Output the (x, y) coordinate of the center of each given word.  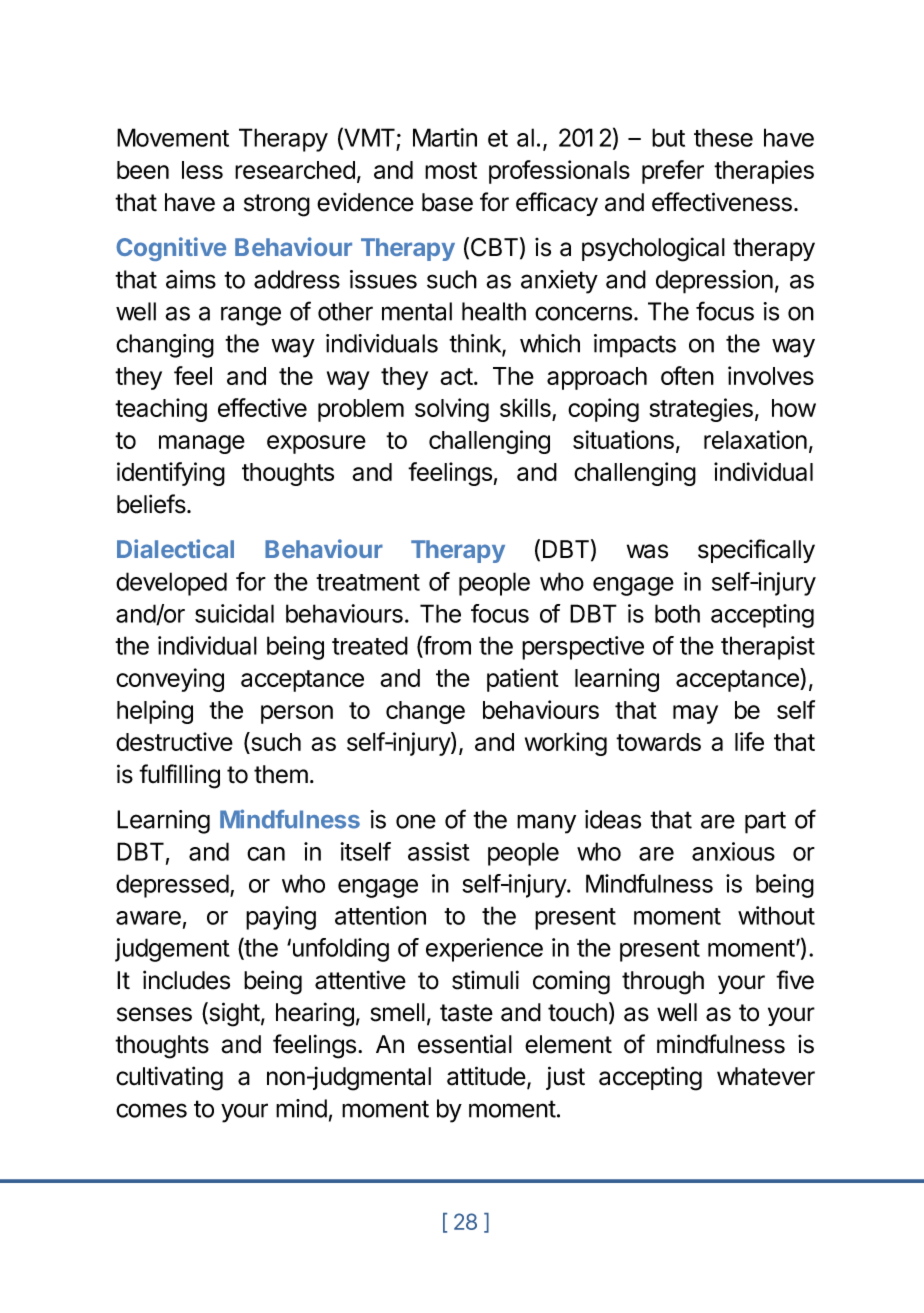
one (416, 821)
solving (452, 410)
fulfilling (179, 776)
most (451, 170)
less (202, 170)
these (723, 137)
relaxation (755, 439)
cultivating (169, 1078)
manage (202, 444)
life (749, 741)
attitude (486, 1076)
